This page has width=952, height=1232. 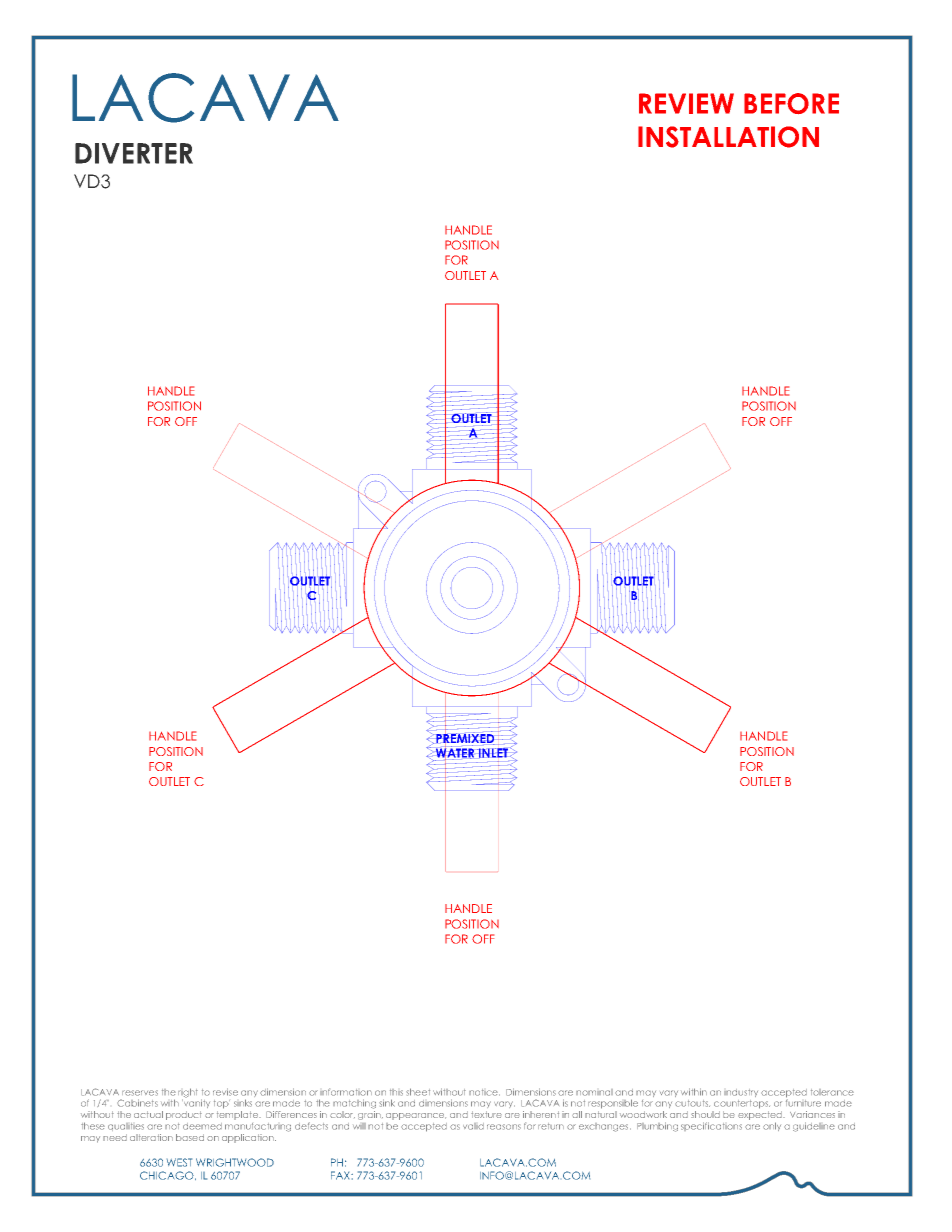 What do you see at coordinates (741, 1093) in the page?
I see `industry` at bounding box center [741, 1093].
